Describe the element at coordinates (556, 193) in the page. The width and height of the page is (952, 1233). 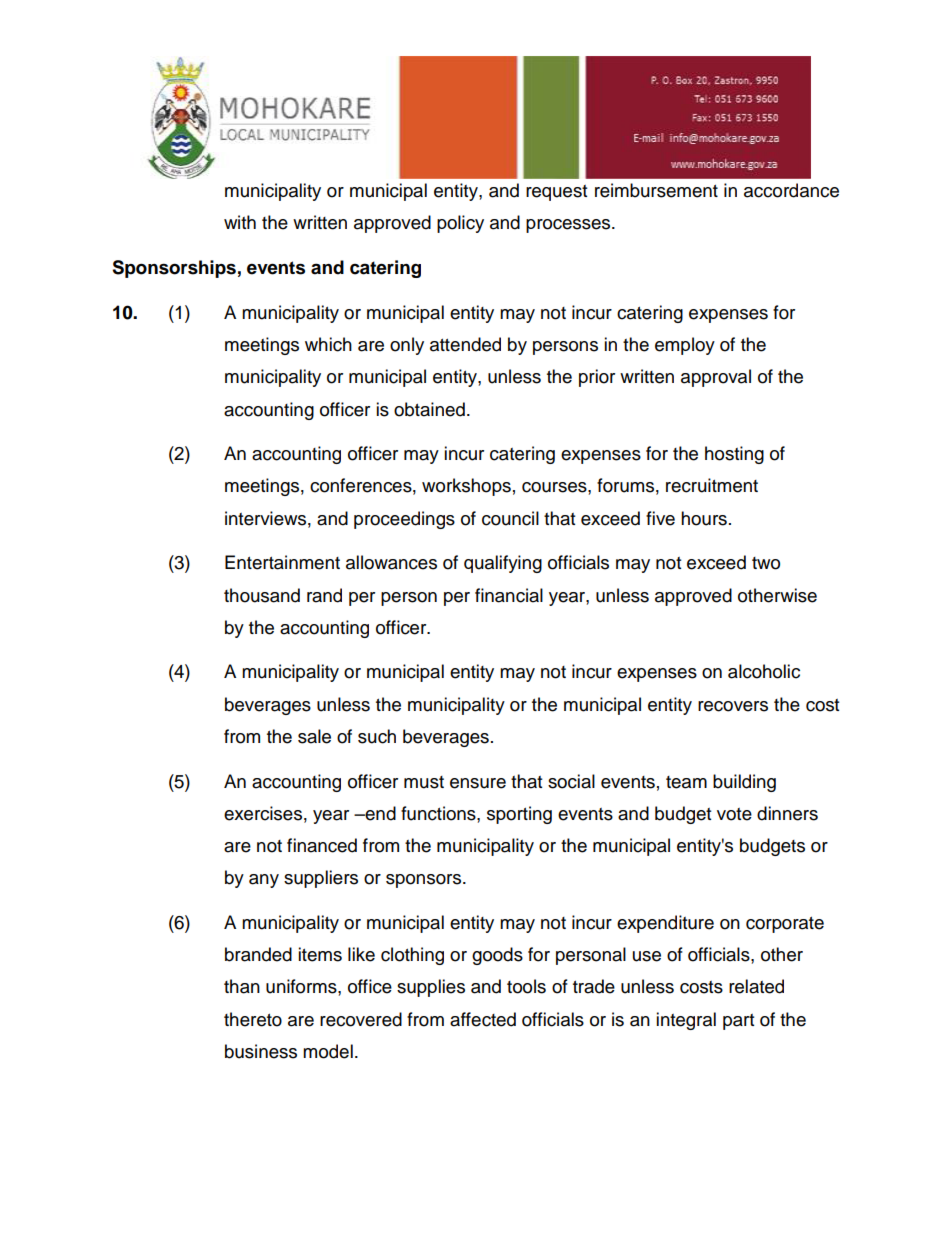
I see `request` at that location.
